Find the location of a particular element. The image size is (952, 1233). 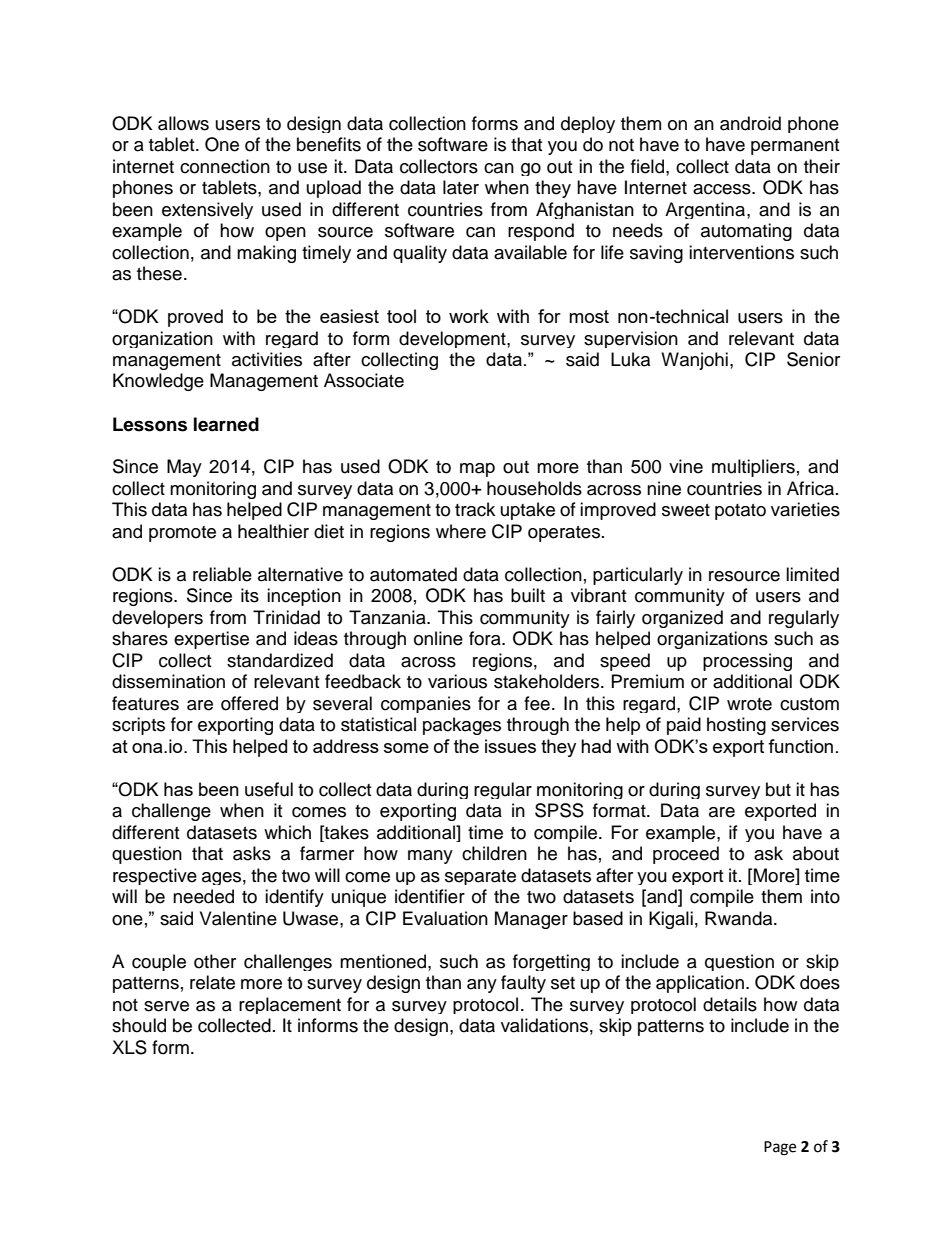

multipliers is located at coordinates (753, 468).
